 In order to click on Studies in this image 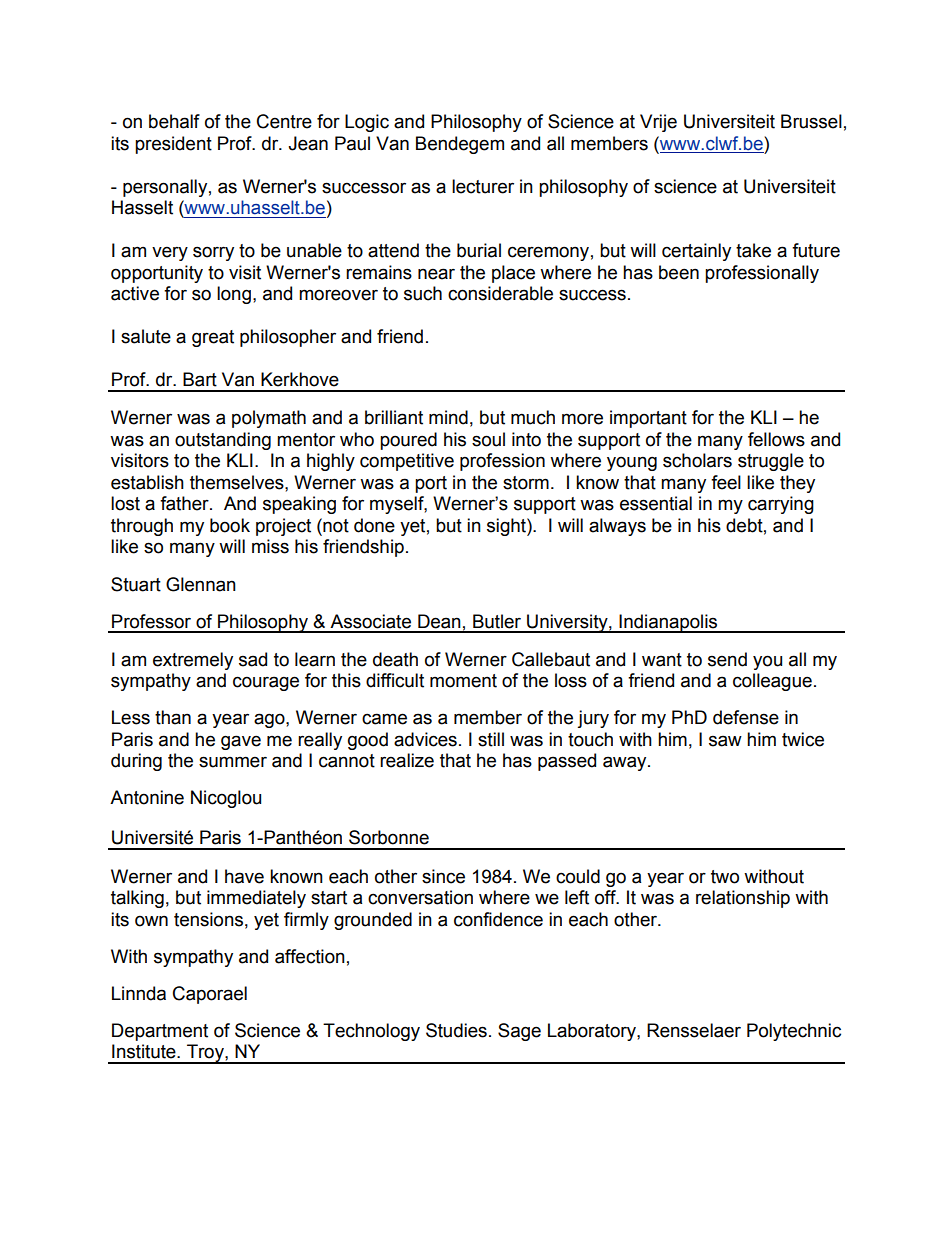, I will do `click(456, 1030)`.
